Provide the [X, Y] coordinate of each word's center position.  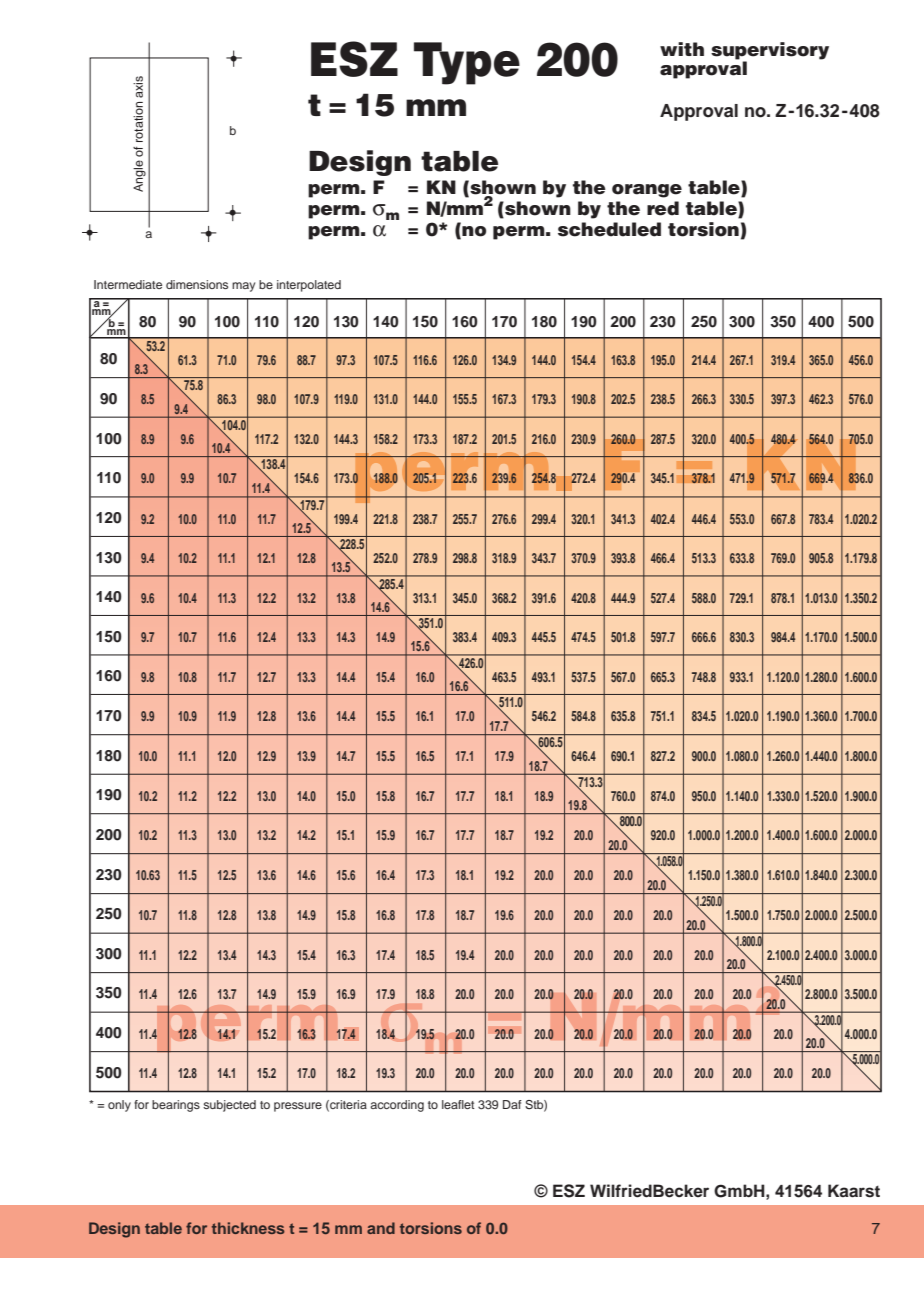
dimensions [197, 284]
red [663, 208]
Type [467, 63]
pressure [298, 1107]
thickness [248, 1228]
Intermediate [128, 284]
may [243, 287]
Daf [512, 1104]
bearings [176, 1106]
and [381, 1228]
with [682, 49]
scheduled [609, 229]
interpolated [309, 286]
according [397, 1106]
